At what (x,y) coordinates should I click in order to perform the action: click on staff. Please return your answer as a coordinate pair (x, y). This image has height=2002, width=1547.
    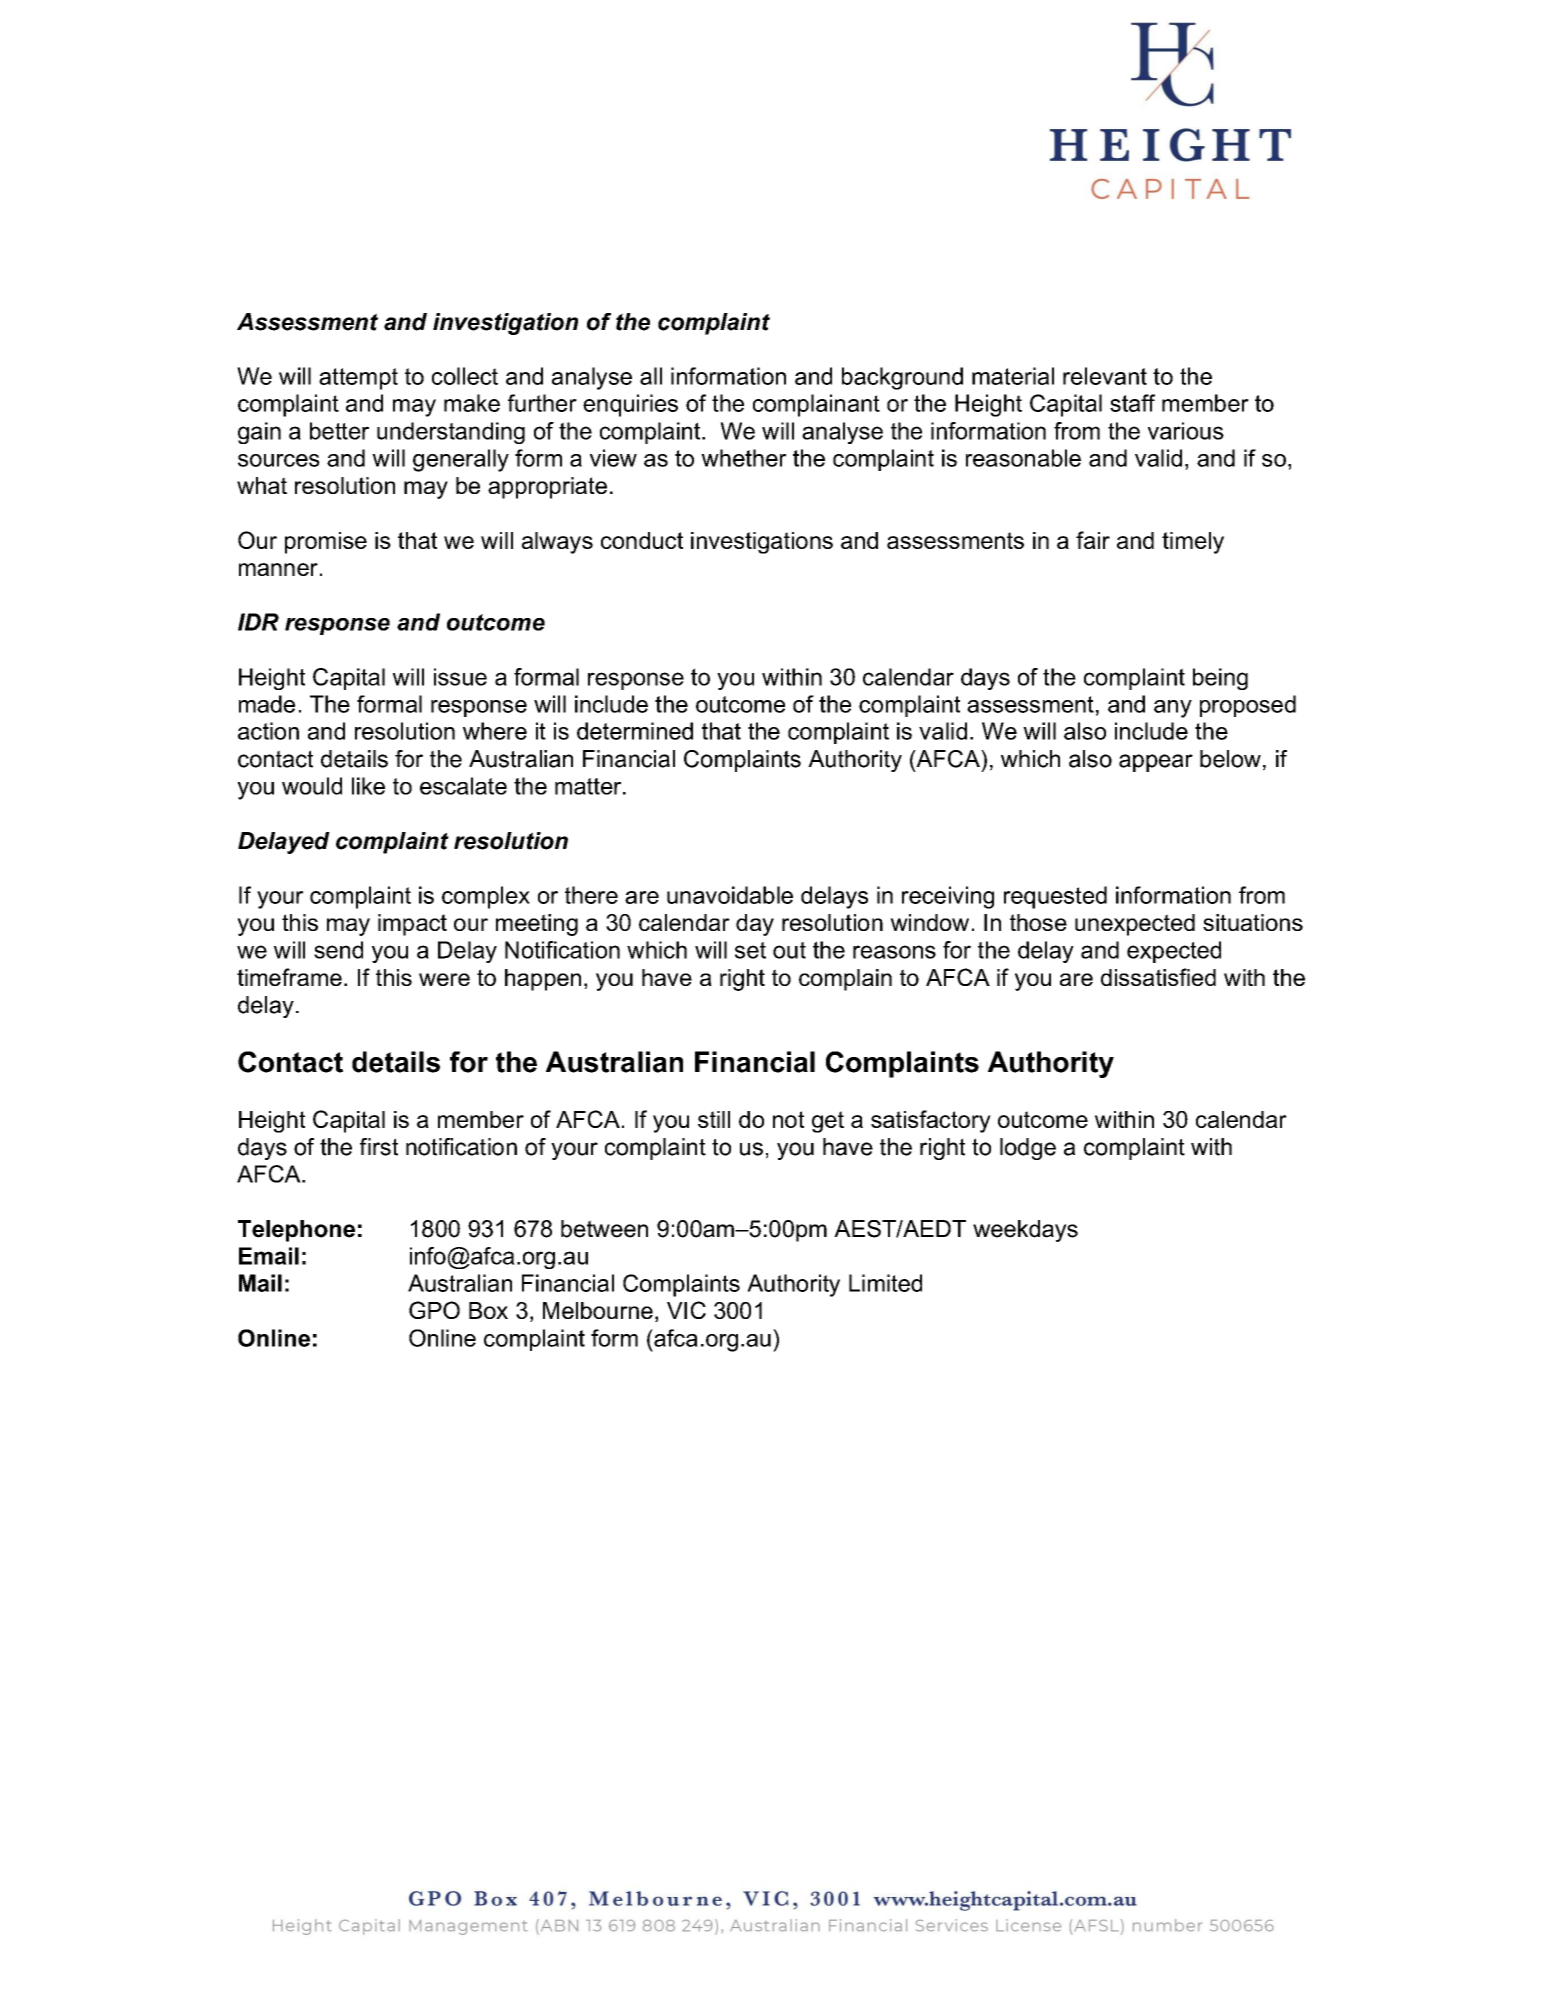
    Looking at the image, I should click on (1132, 403).
